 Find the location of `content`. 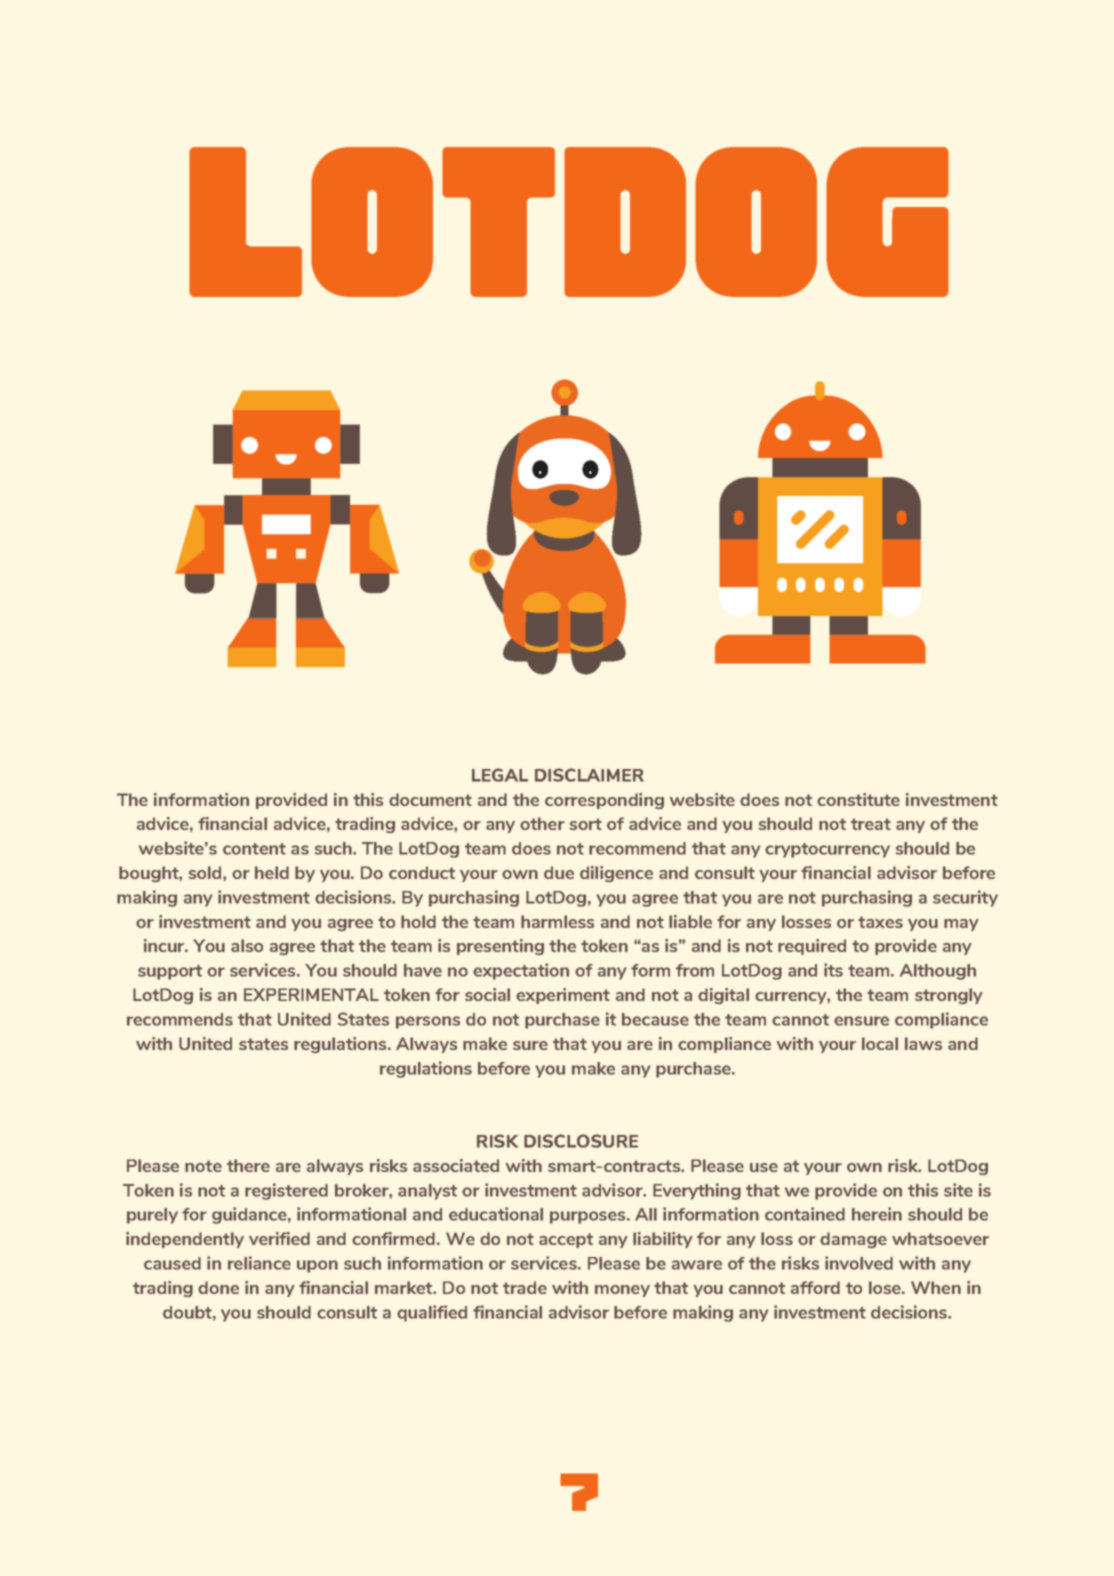

content is located at coordinates (254, 849).
